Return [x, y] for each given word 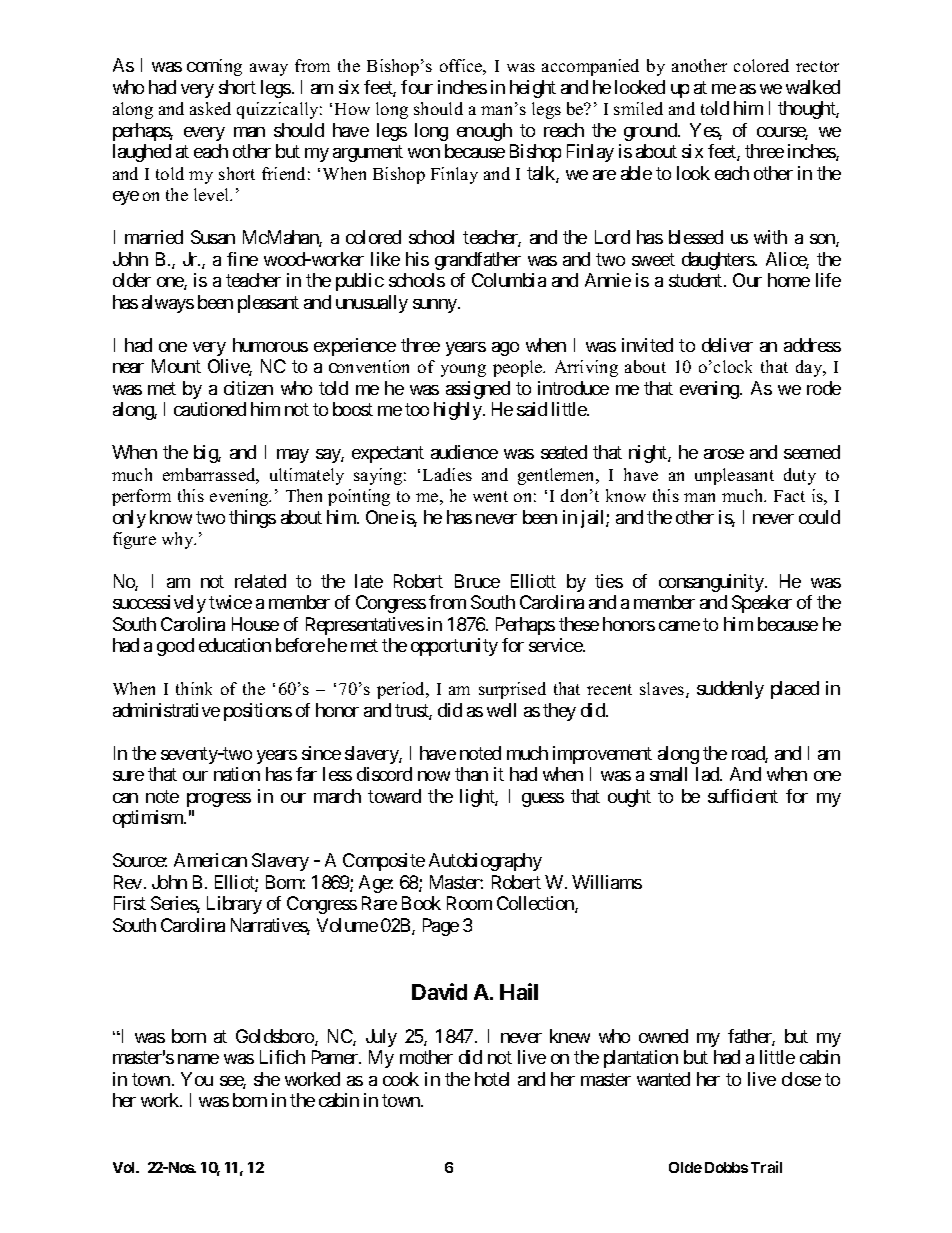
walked [813, 87]
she [267, 1079]
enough [484, 132]
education [235, 645]
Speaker [762, 604]
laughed [142, 153]
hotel [492, 1079]
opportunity [454, 647]
